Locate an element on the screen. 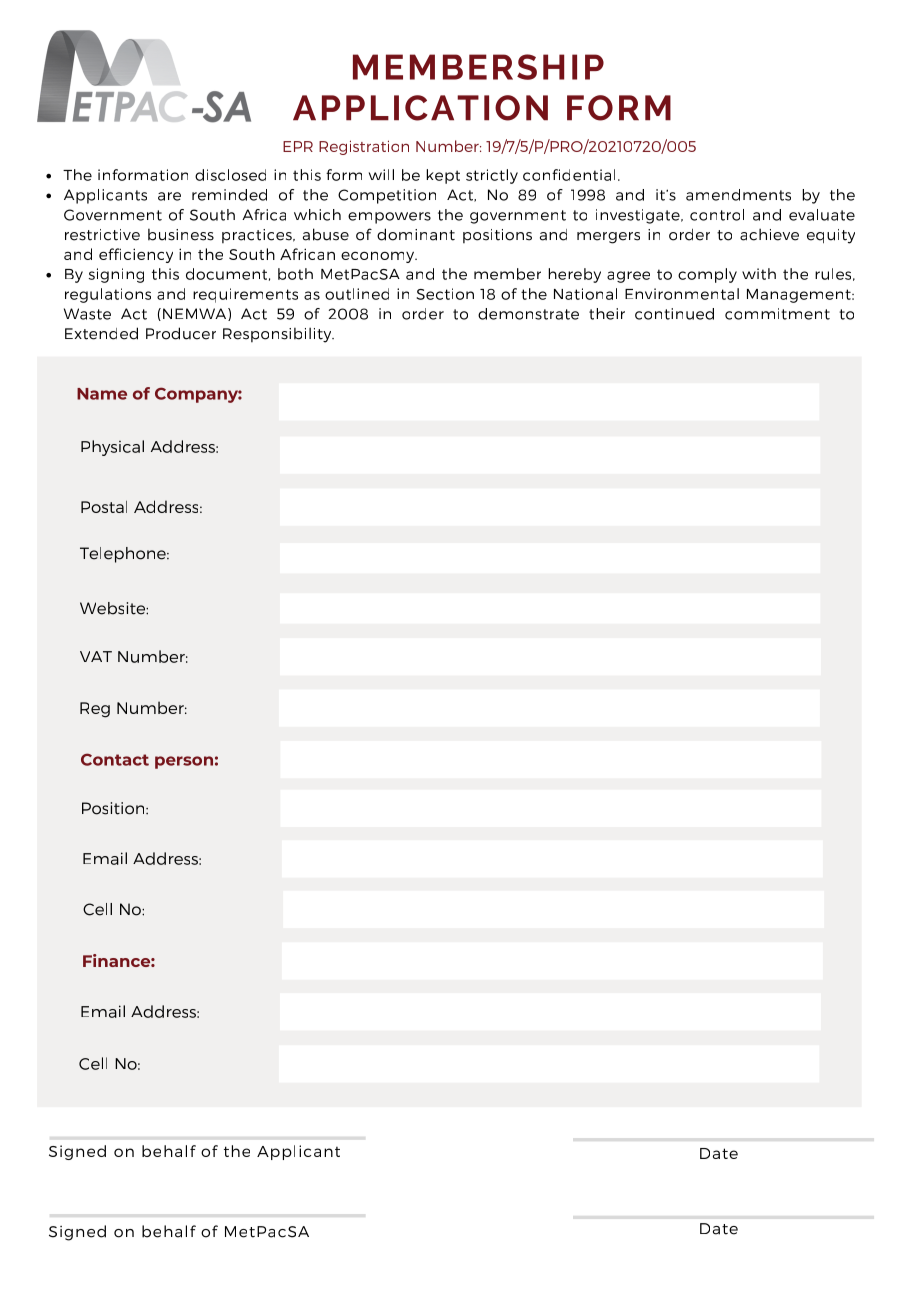 The width and height of the screenshot is (924, 1308). Physical is located at coordinates (112, 448).
